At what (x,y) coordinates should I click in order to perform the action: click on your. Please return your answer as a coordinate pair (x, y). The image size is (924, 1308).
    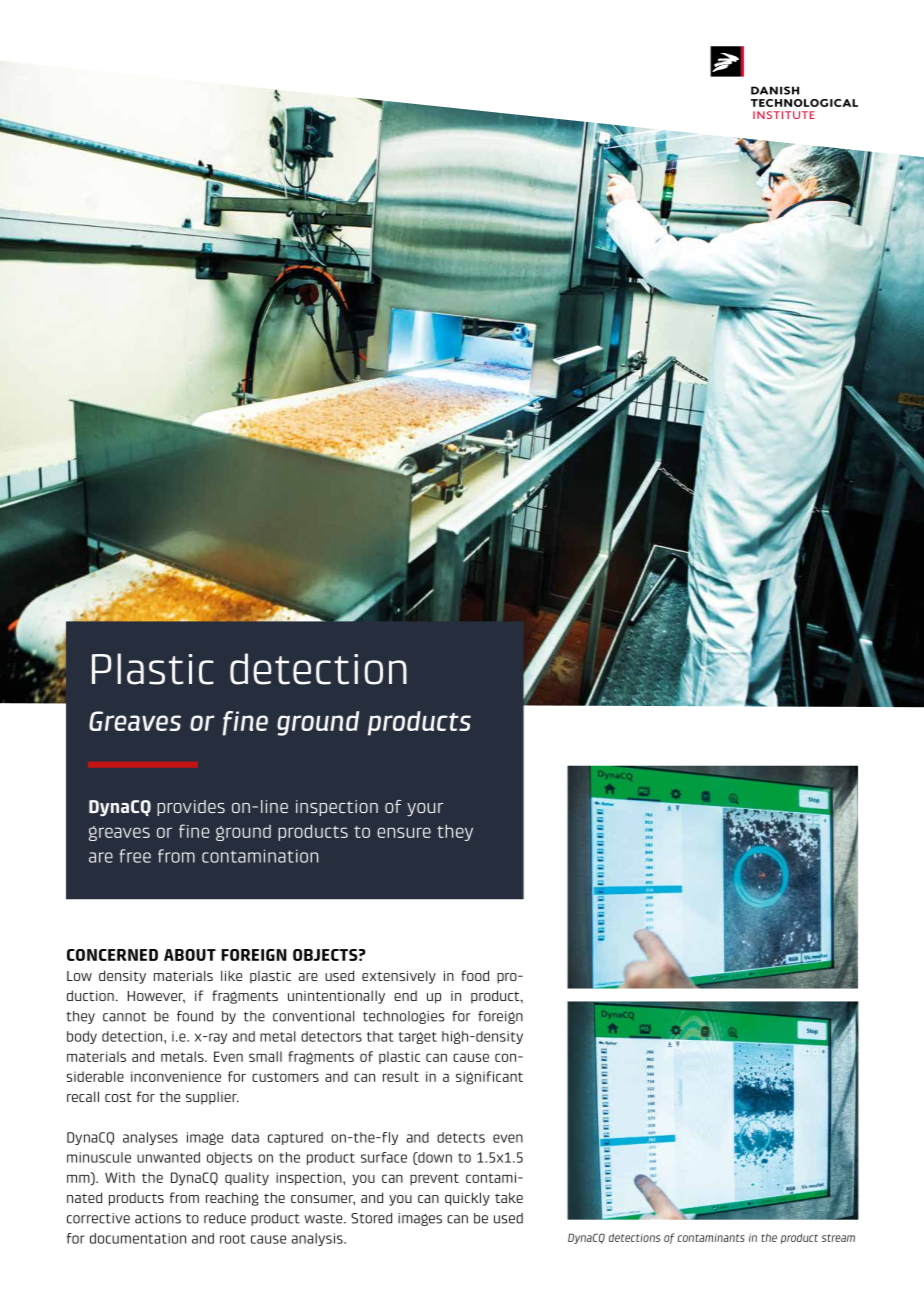
    Looking at the image, I should click on (425, 809).
